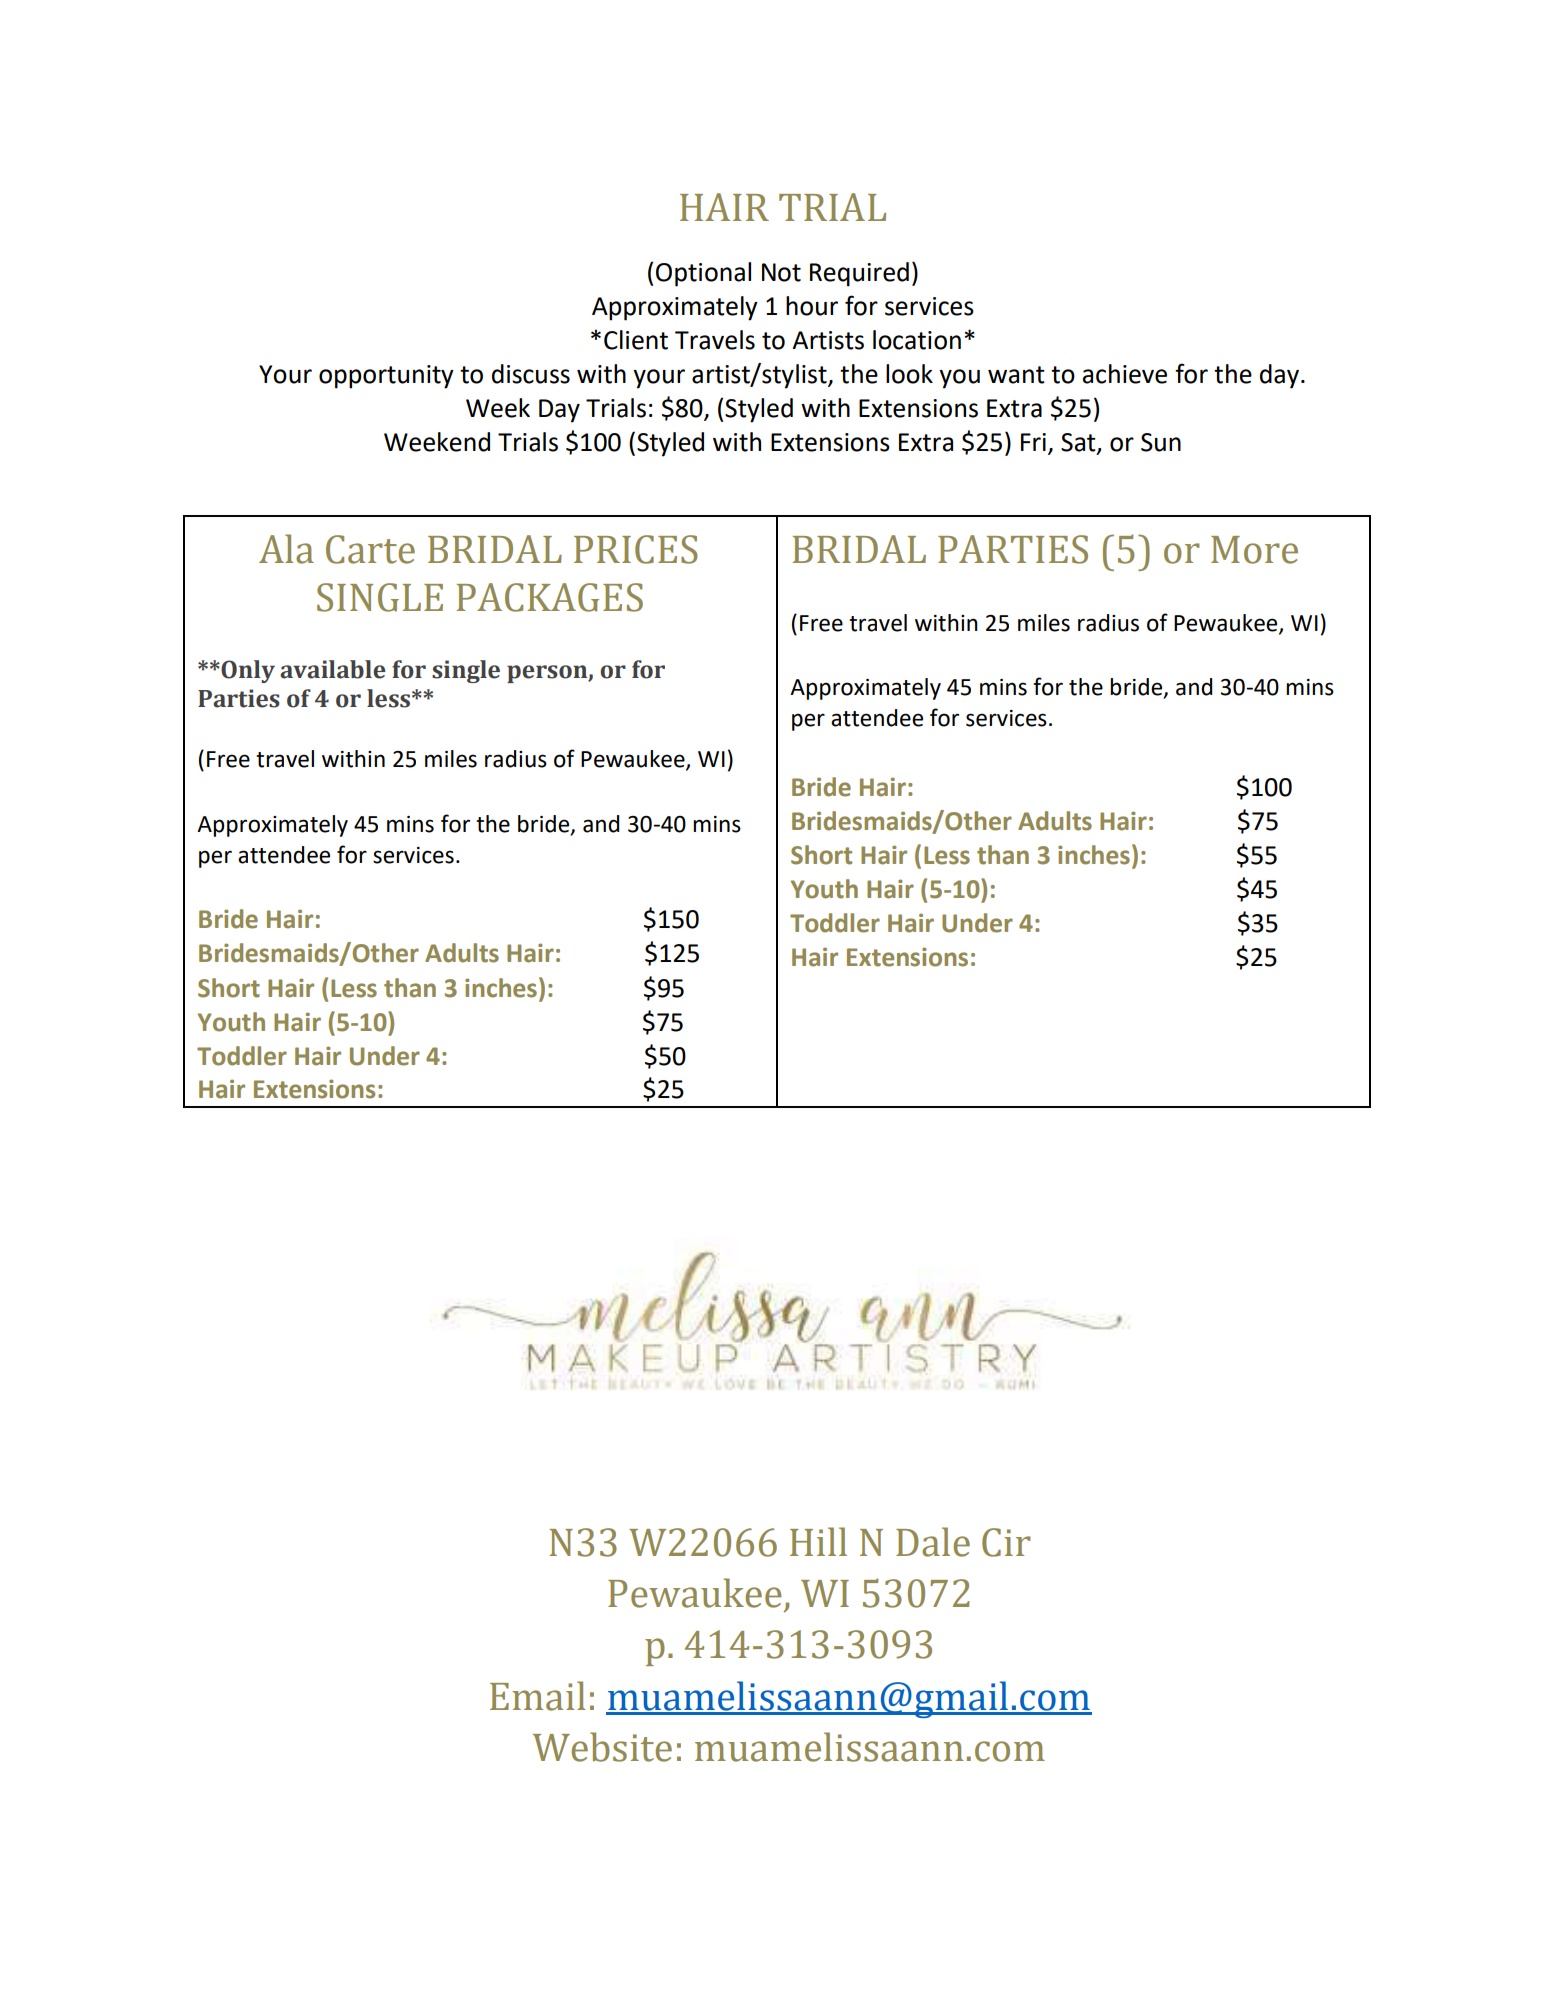  I want to click on Cir, so click(1006, 1542).
